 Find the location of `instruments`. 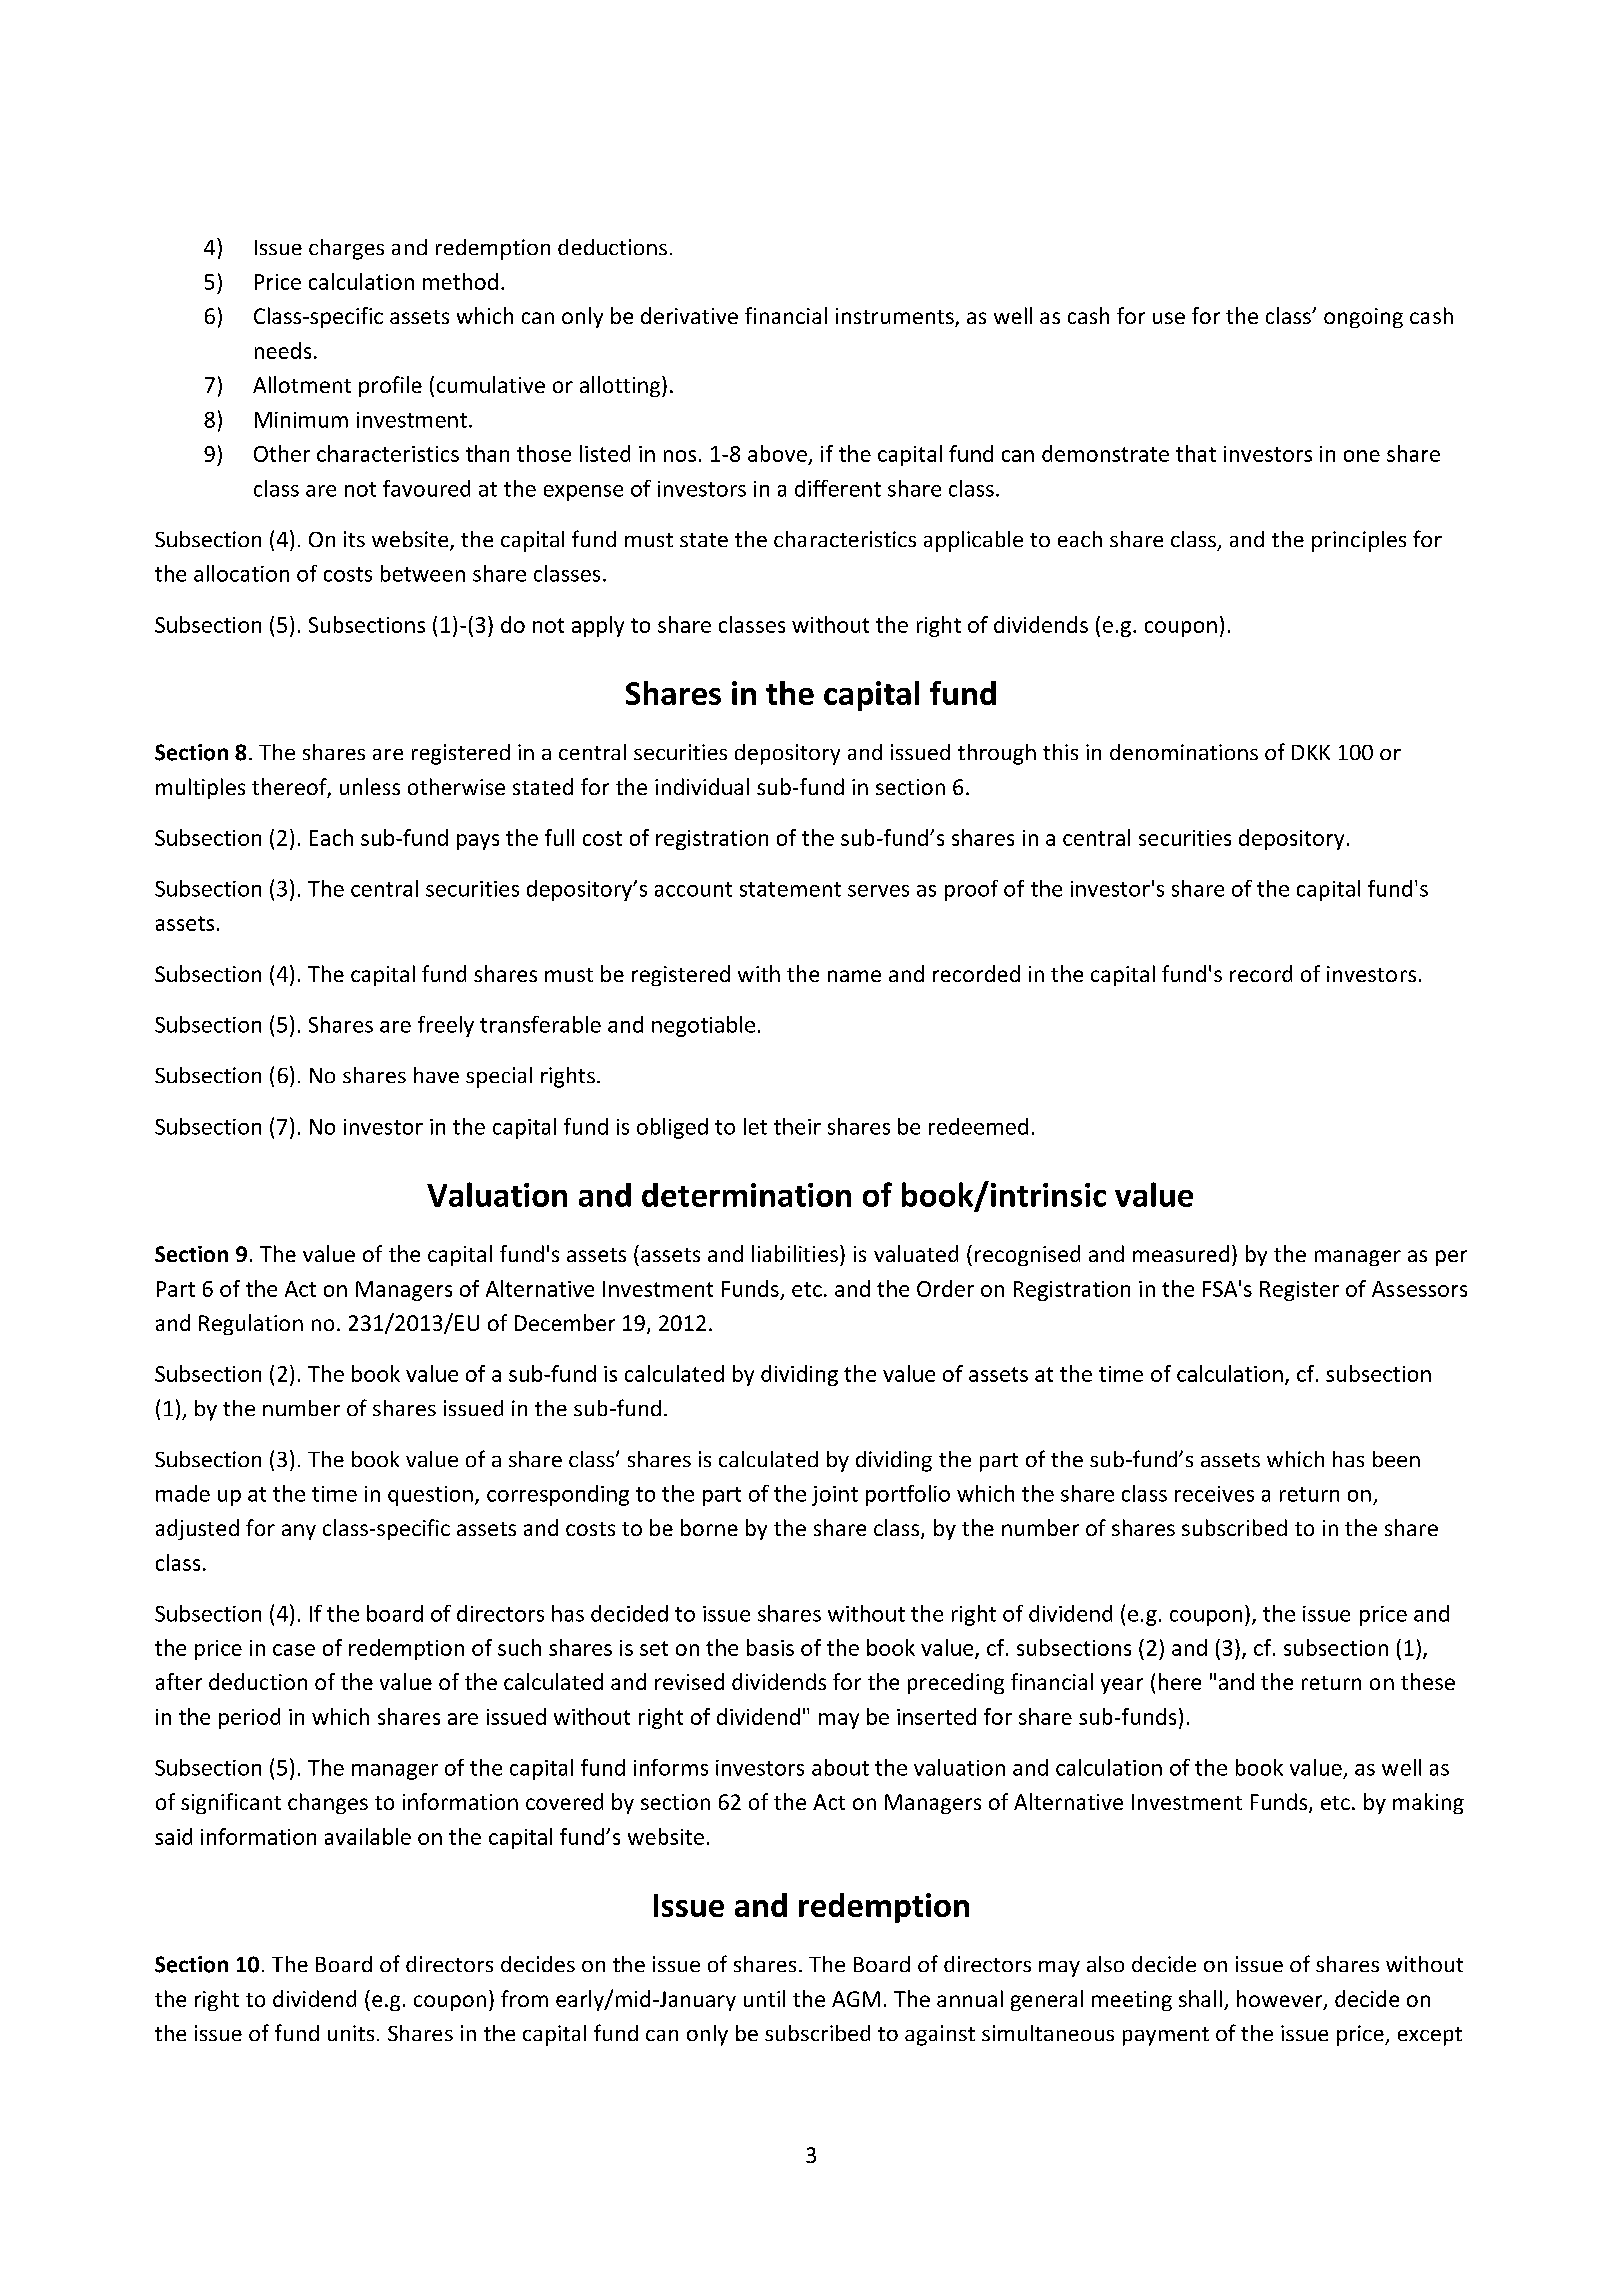

instruments is located at coordinates (896, 317).
